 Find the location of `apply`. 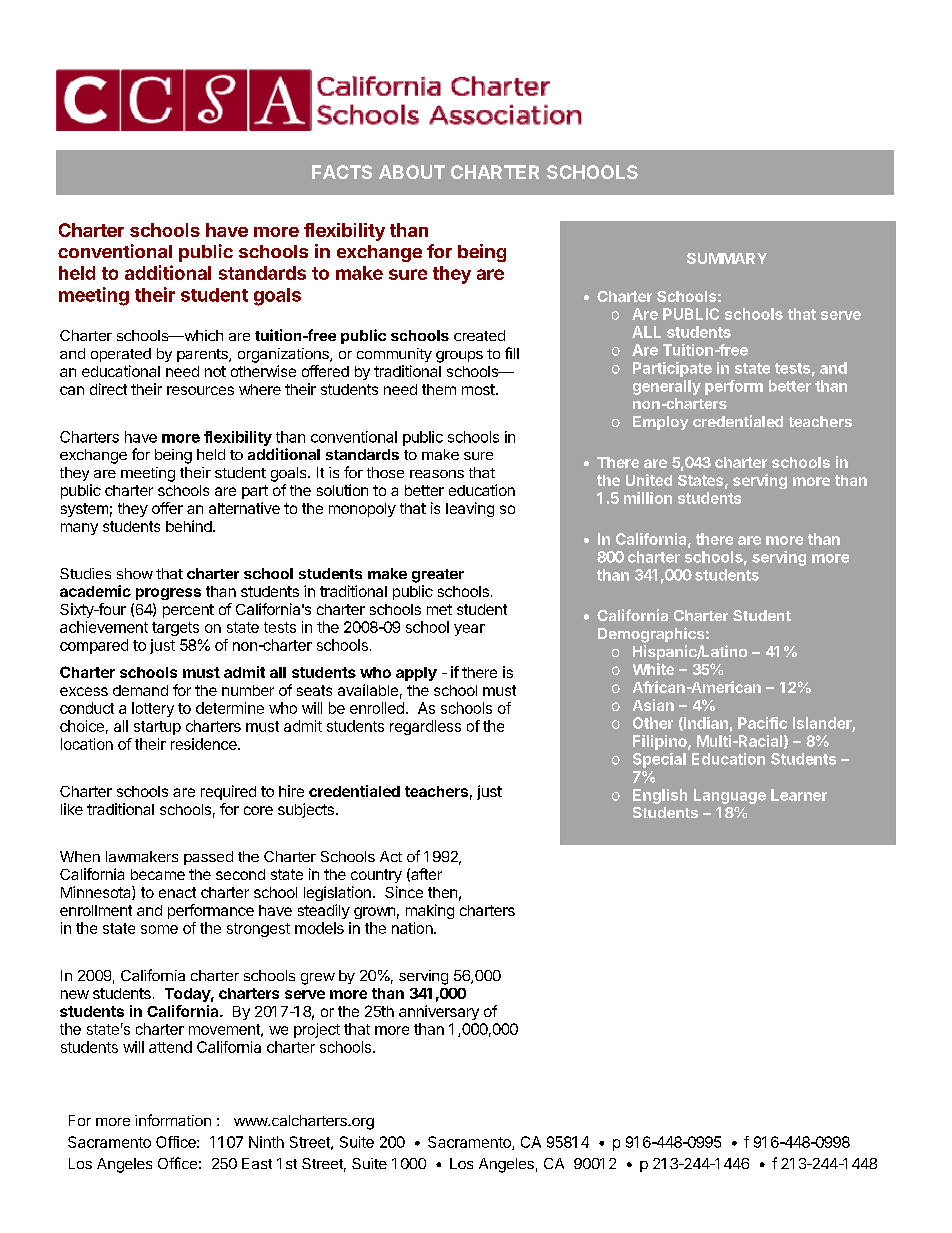

apply is located at coordinates (416, 674).
